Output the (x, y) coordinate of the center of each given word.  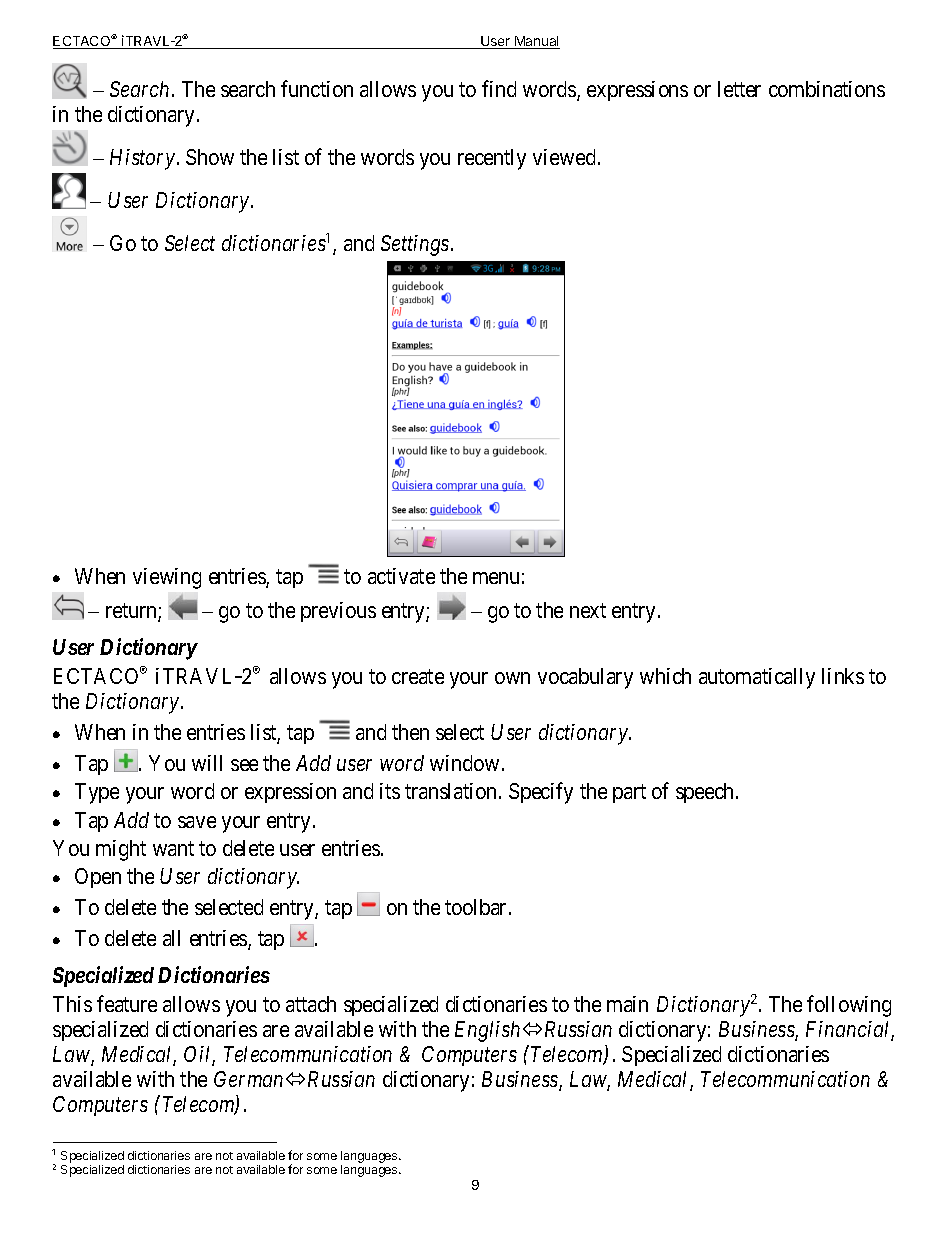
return (132, 612)
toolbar (477, 907)
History (142, 159)
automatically (757, 678)
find (499, 88)
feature (127, 1003)
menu (496, 578)
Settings (415, 245)
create (418, 676)
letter (739, 89)
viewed (564, 157)
